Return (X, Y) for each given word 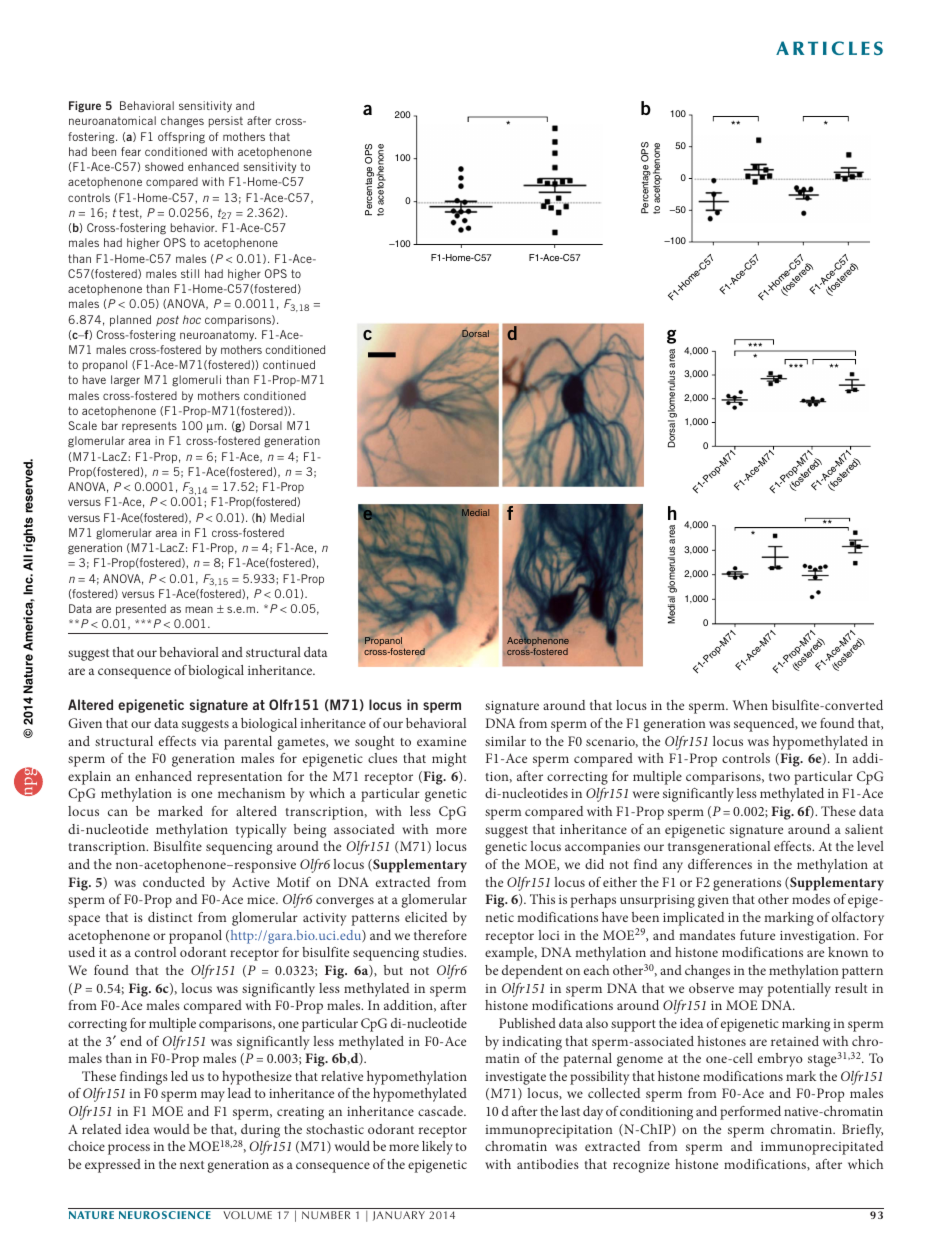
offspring (181, 138)
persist (226, 121)
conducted (174, 882)
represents (149, 427)
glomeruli (196, 381)
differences (720, 864)
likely (437, 1148)
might (449, 760)
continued (289, 364)
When (750, 705)
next (192, 1165)
